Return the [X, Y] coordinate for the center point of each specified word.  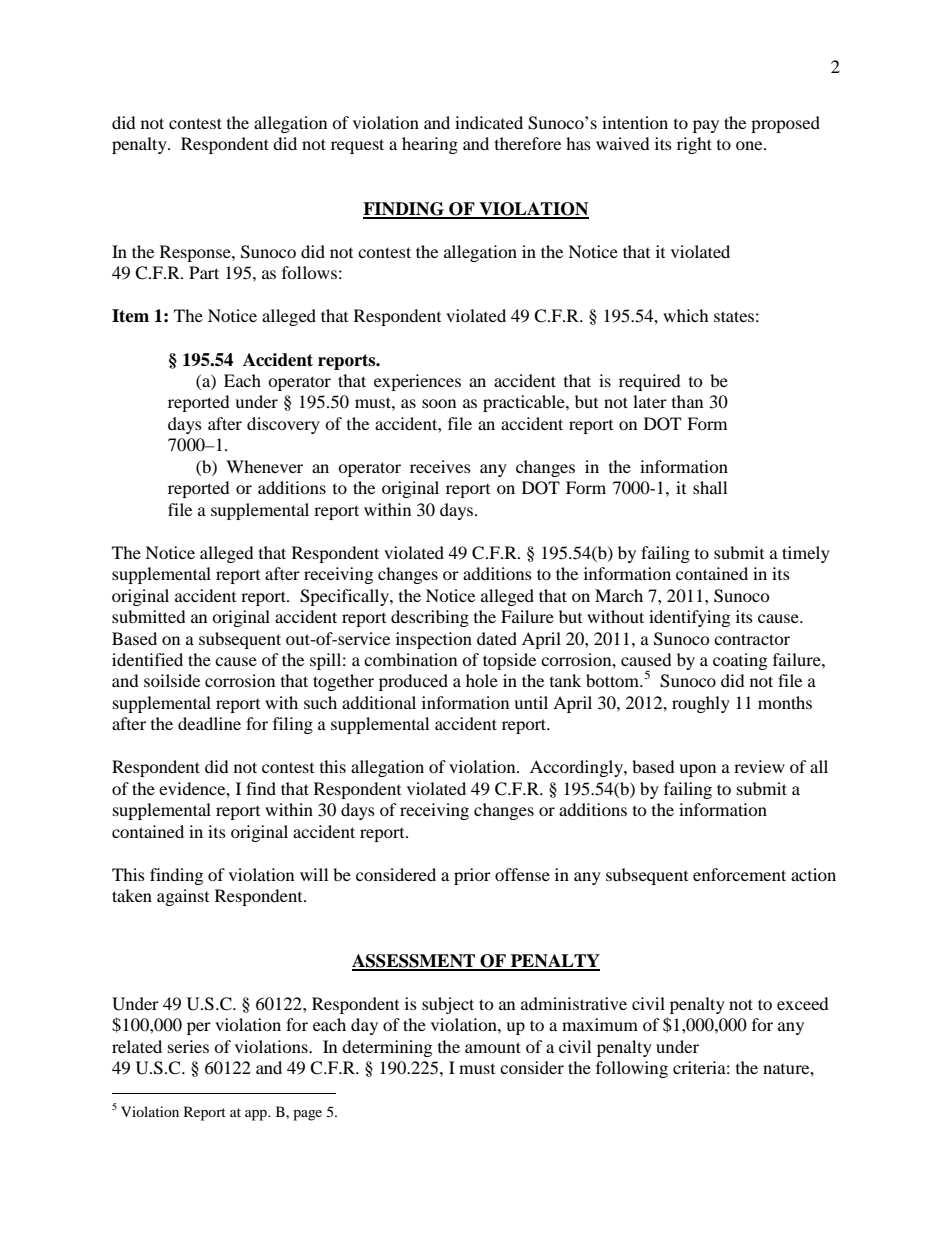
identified [147, 659]
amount [493, 1047]
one [750, 145]
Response [196, 253]
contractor [752, 639]
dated [497, 638]
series [188, 1046]
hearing [430, 145]
